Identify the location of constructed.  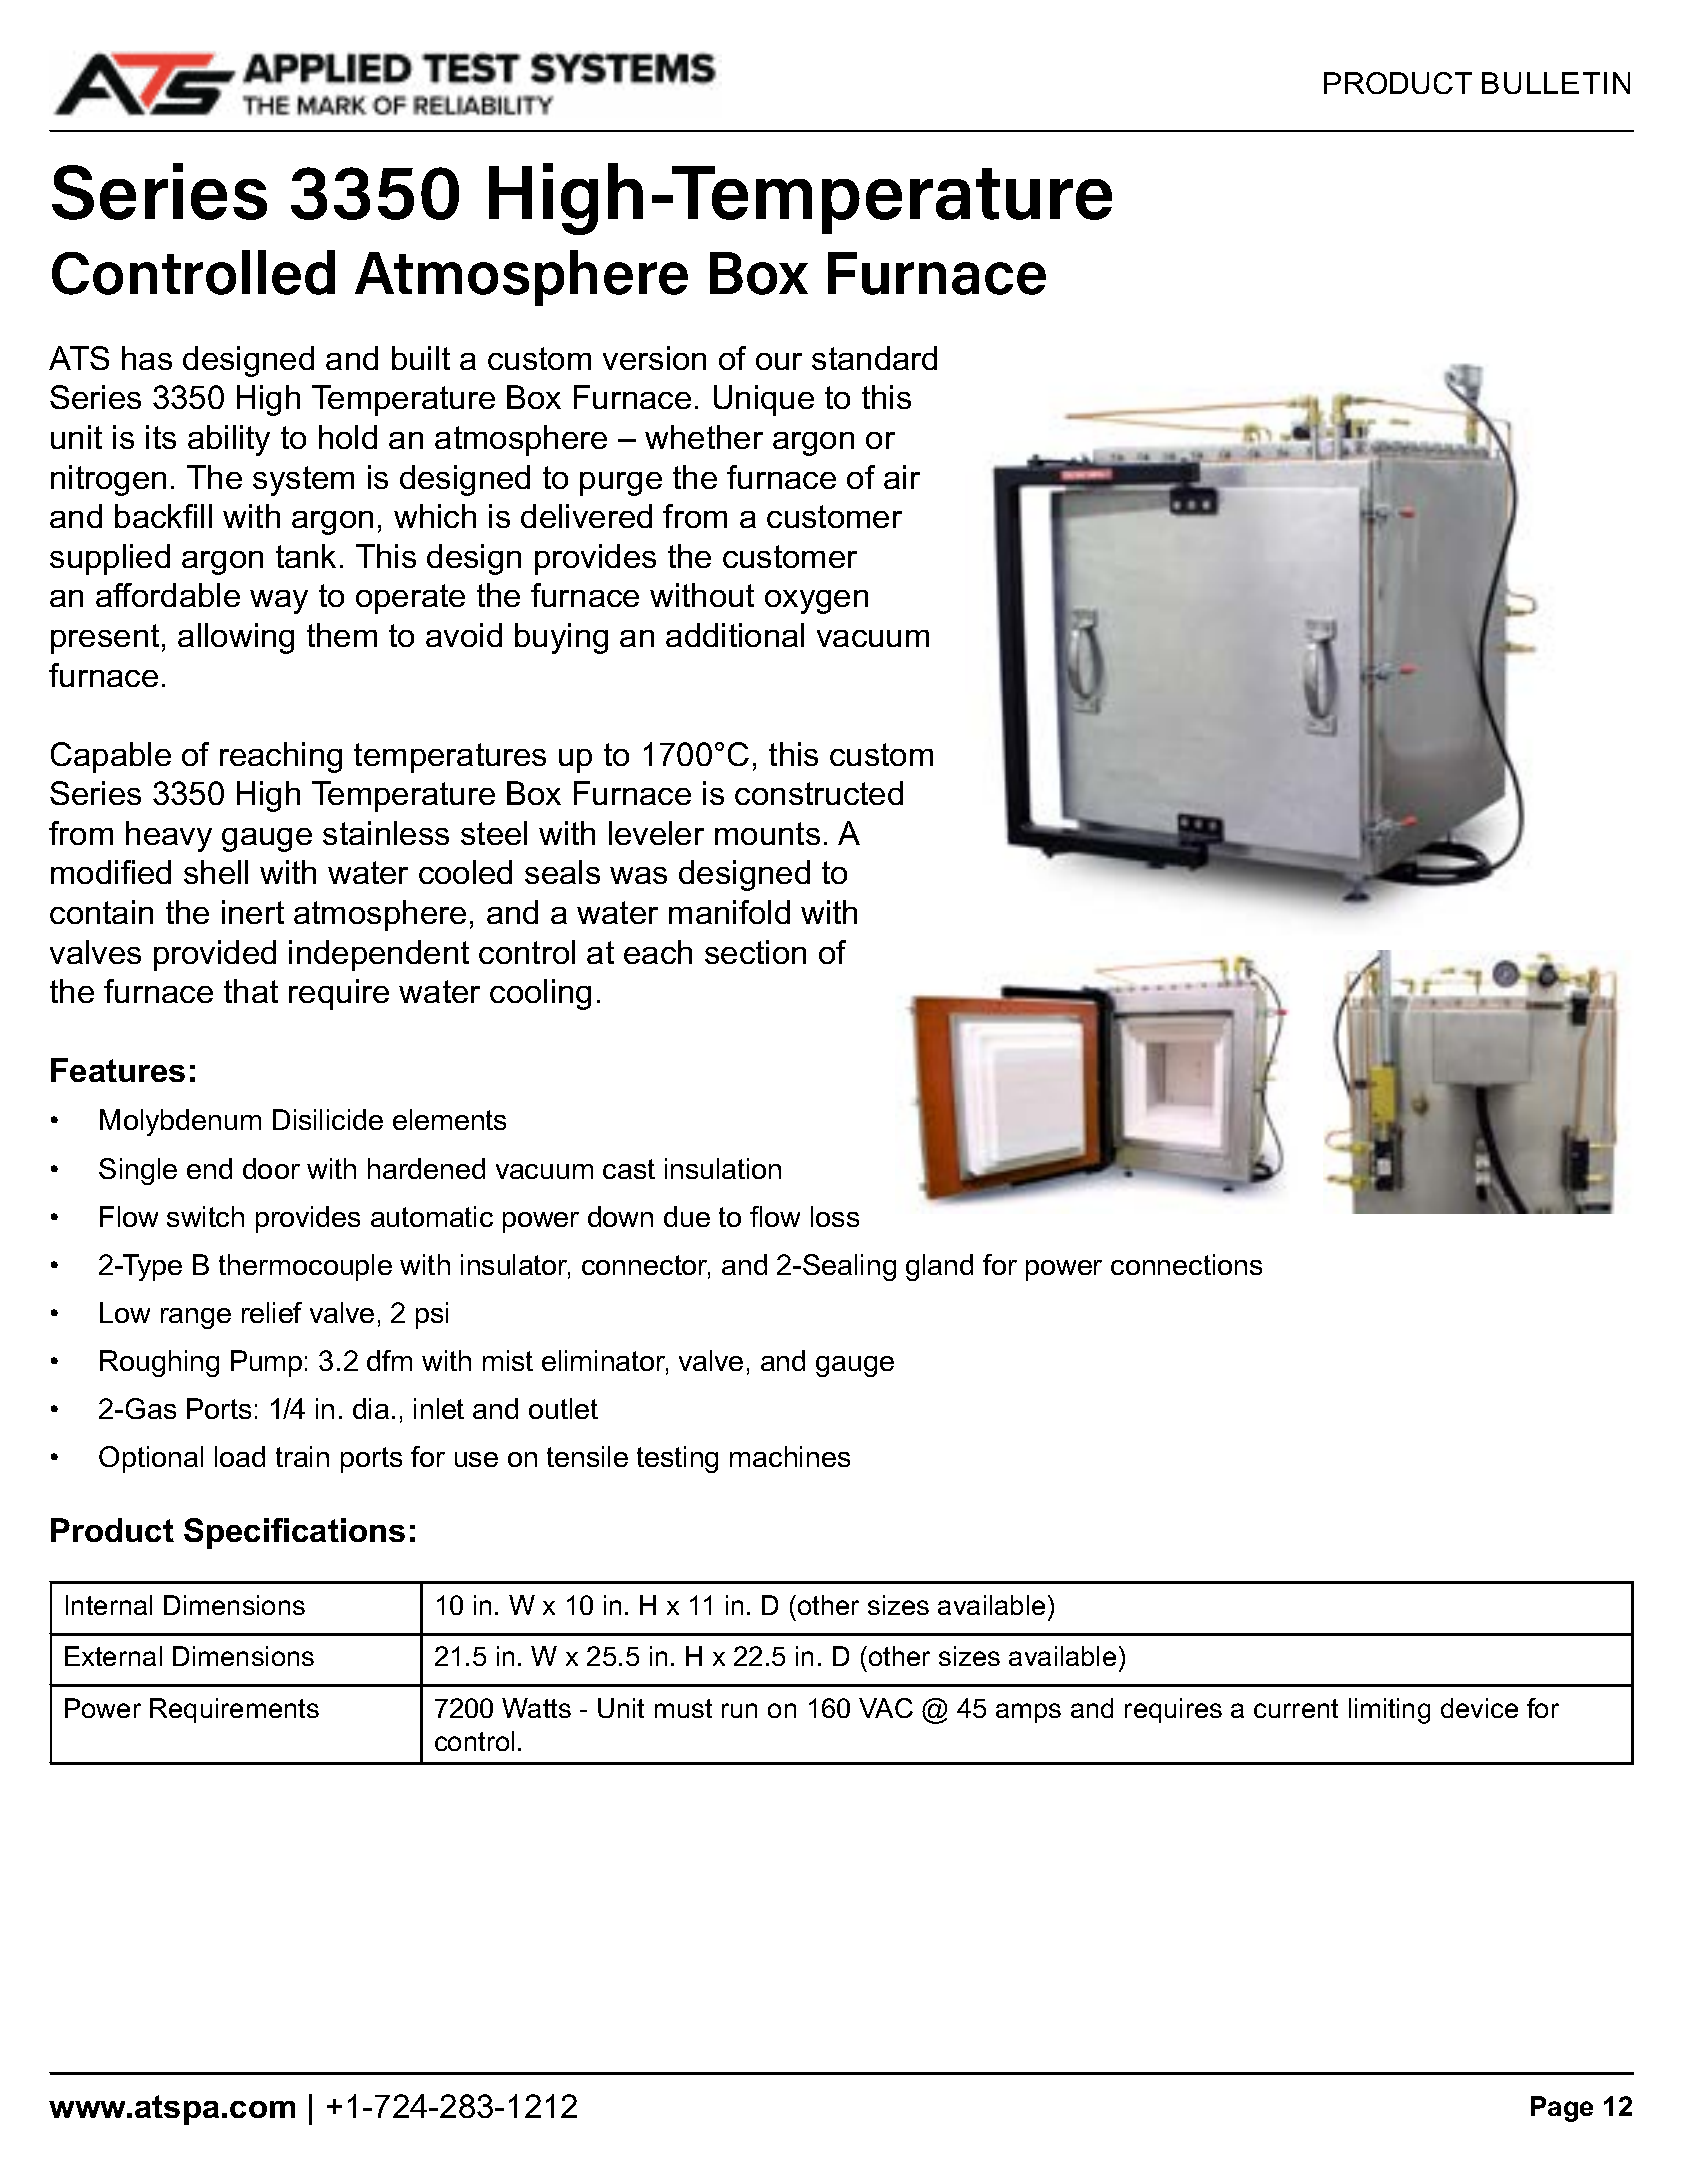
(819, 793).
